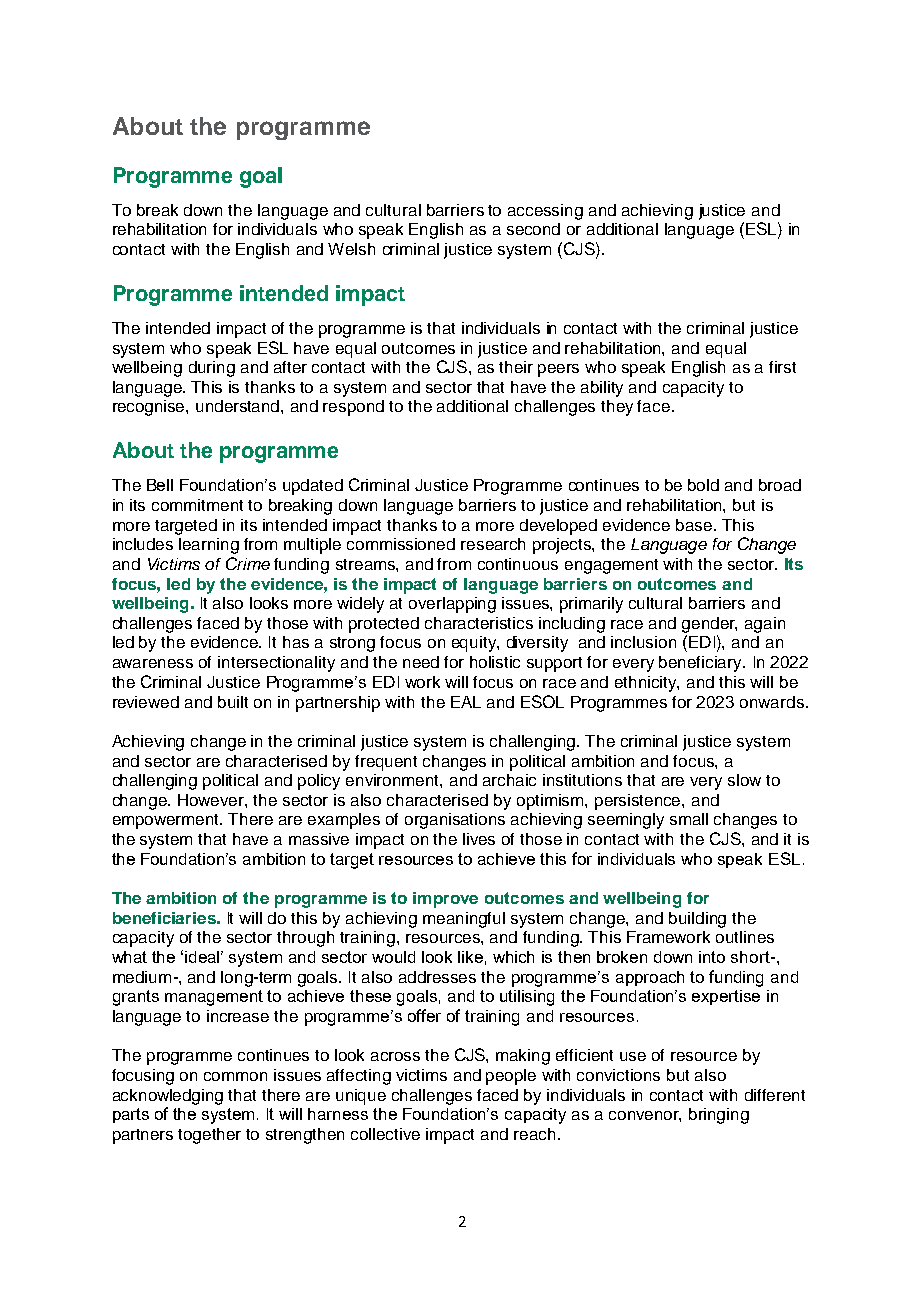 Image resolution: width=924 pixels, height=1308 pixels. Describe the element at coordinates (533, 229) in the image. I see `second` at that location.
